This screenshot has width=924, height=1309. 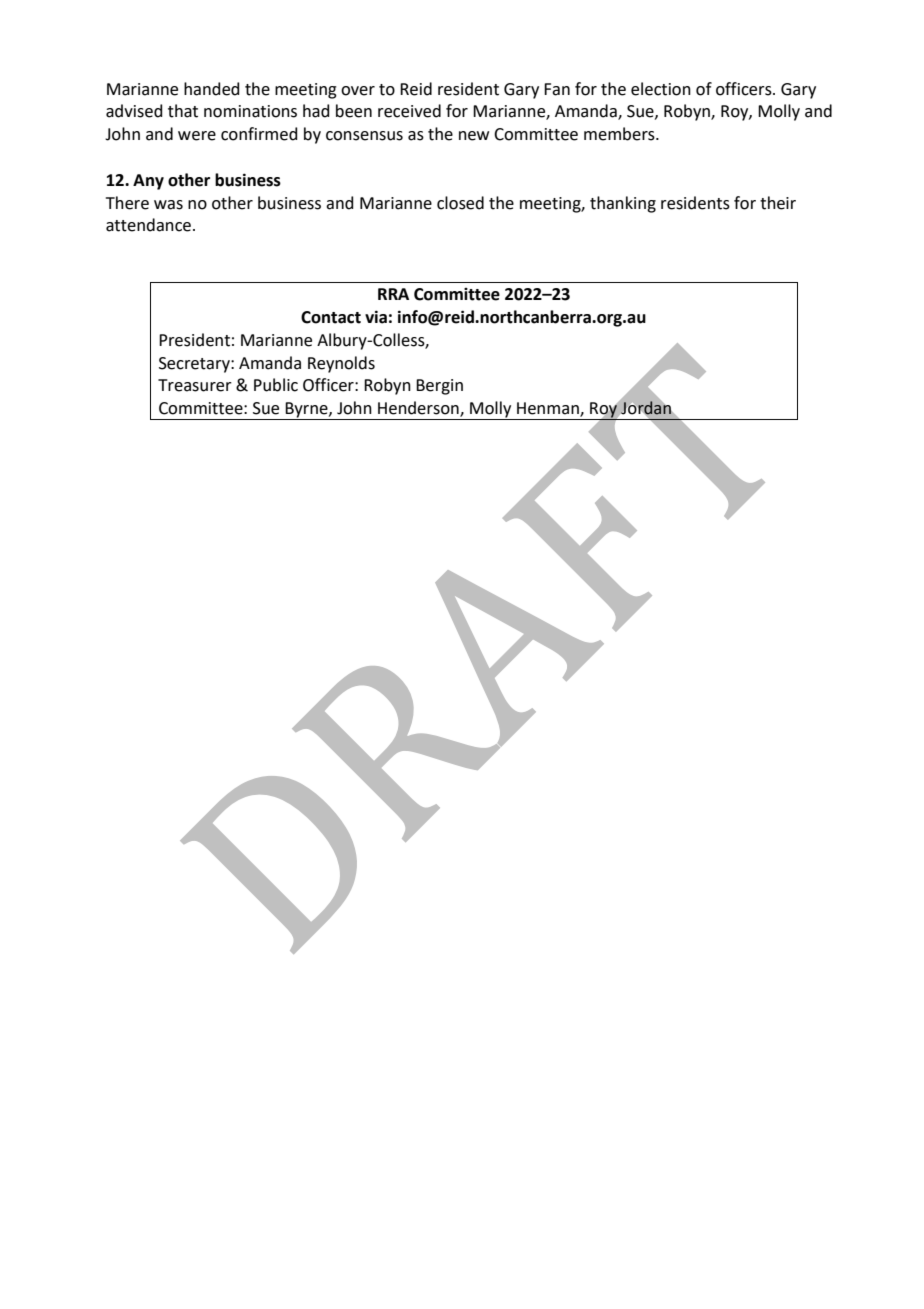 What do you see at coordinates (331, 317) in the screenshot?
I see `Contact` at bounding box center [331, 317].
